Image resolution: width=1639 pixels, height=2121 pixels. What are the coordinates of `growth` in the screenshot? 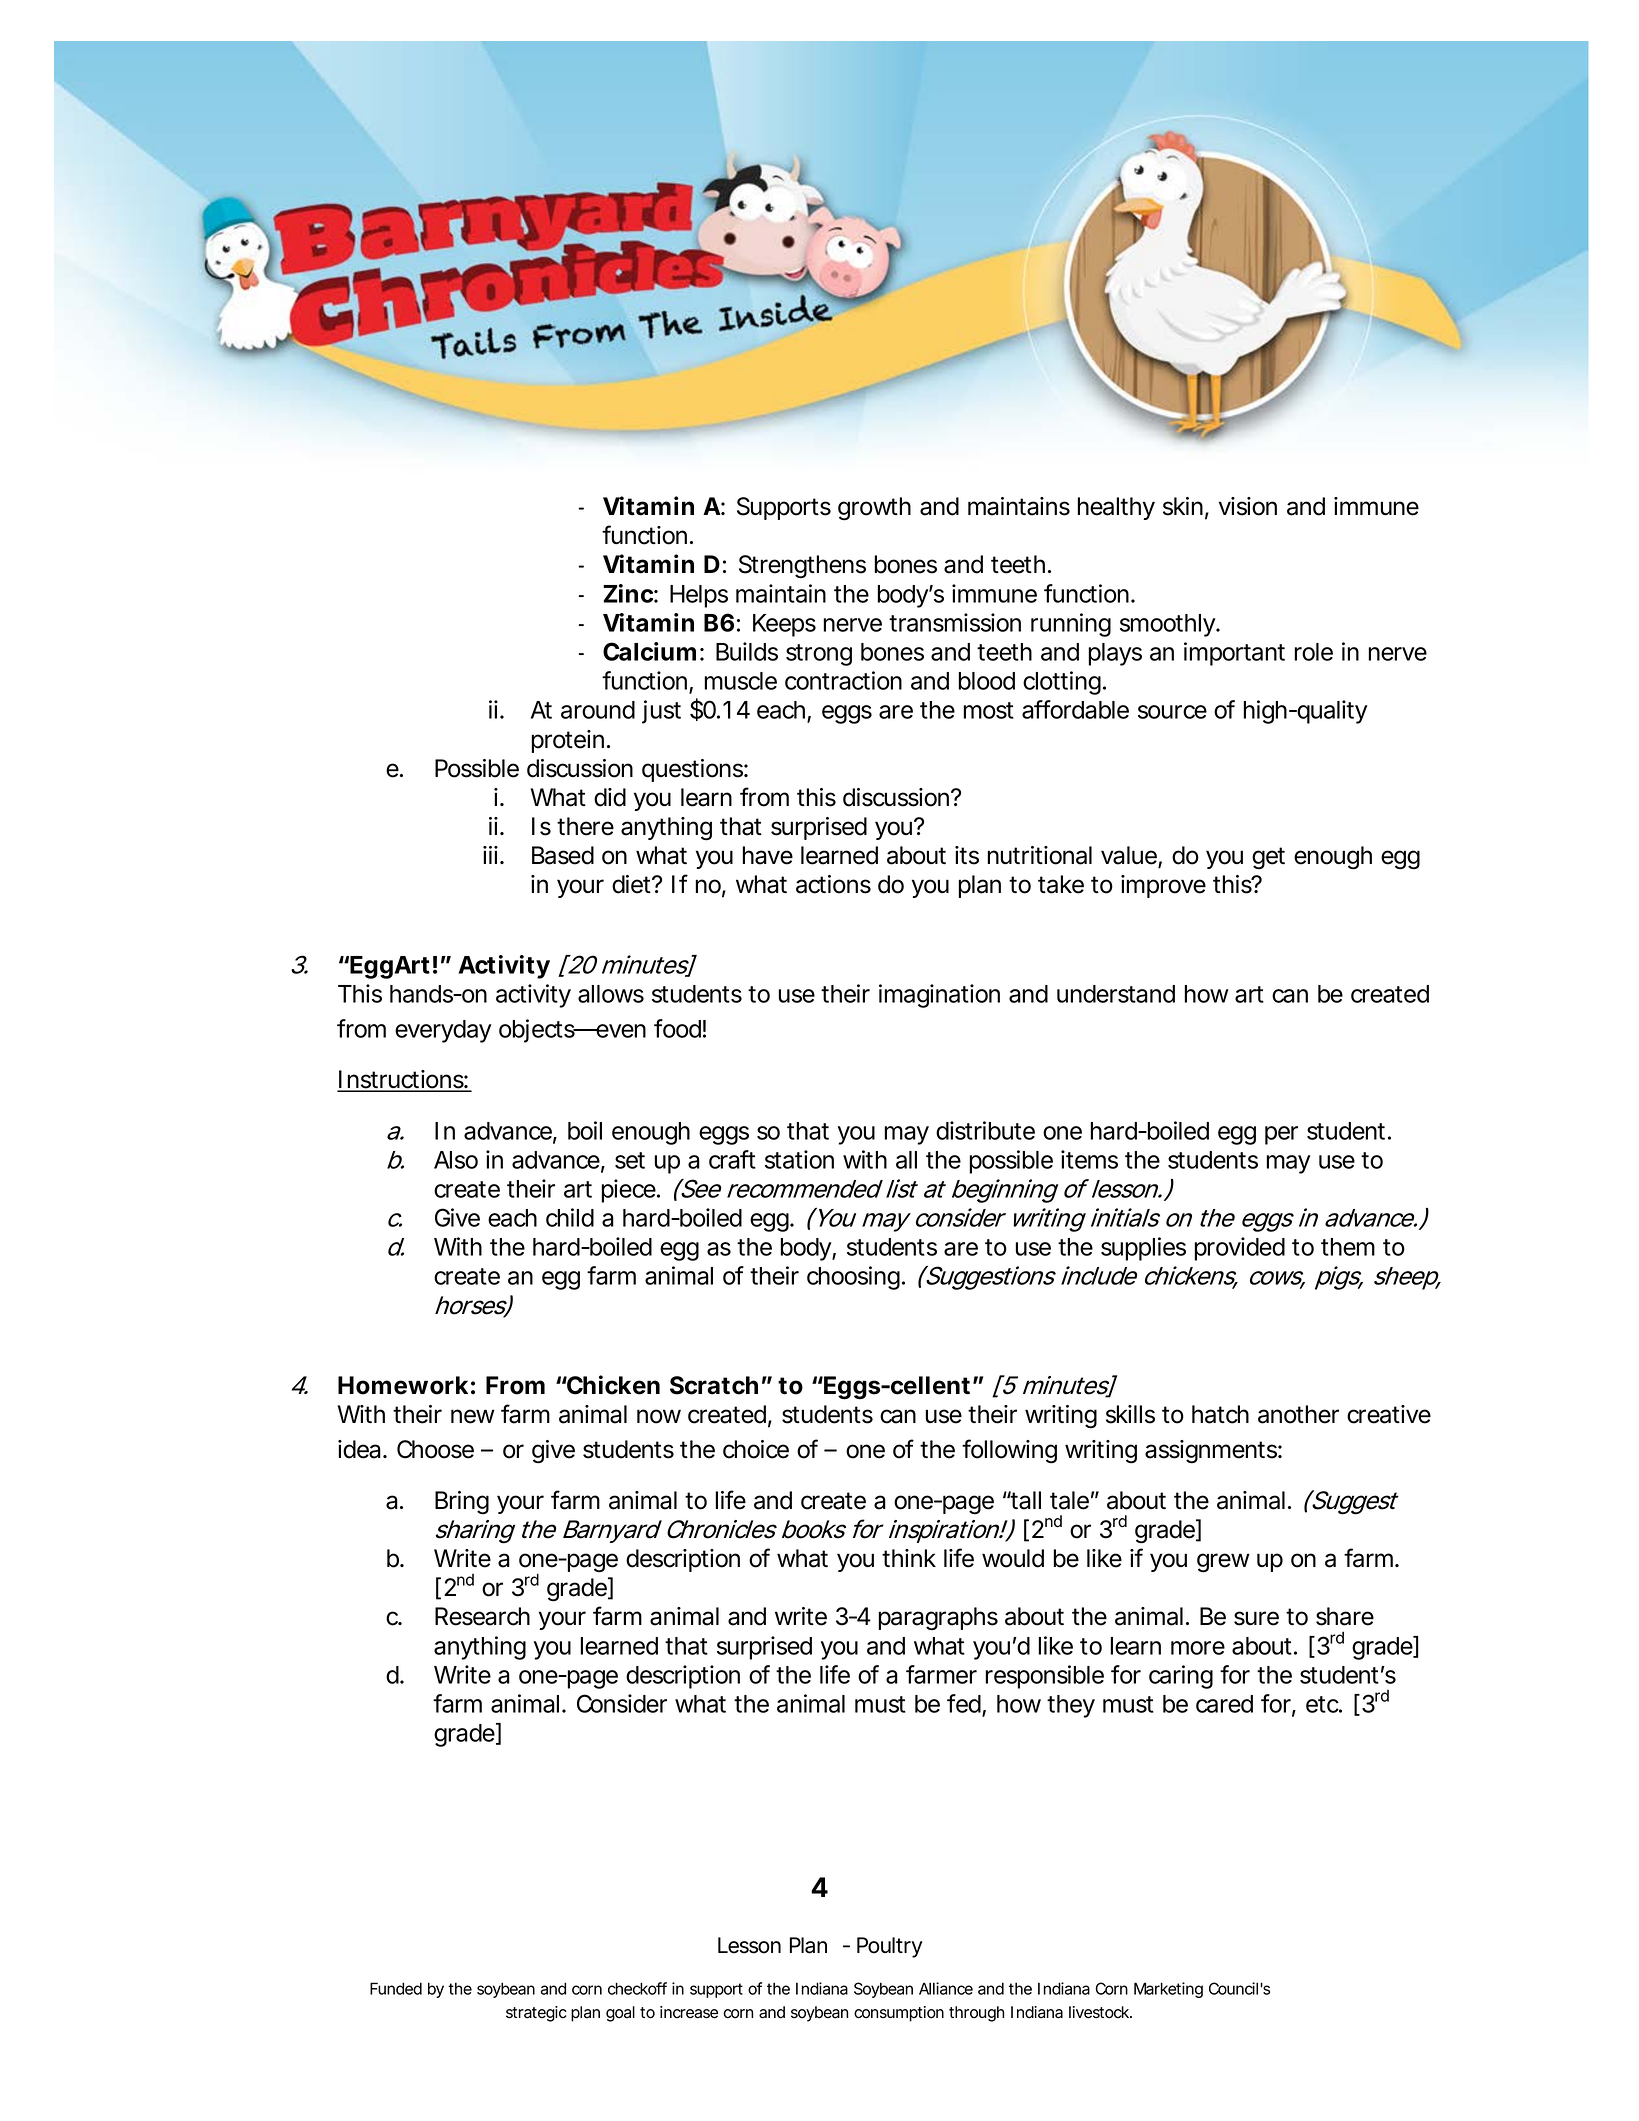 It's located at (874, 509).
